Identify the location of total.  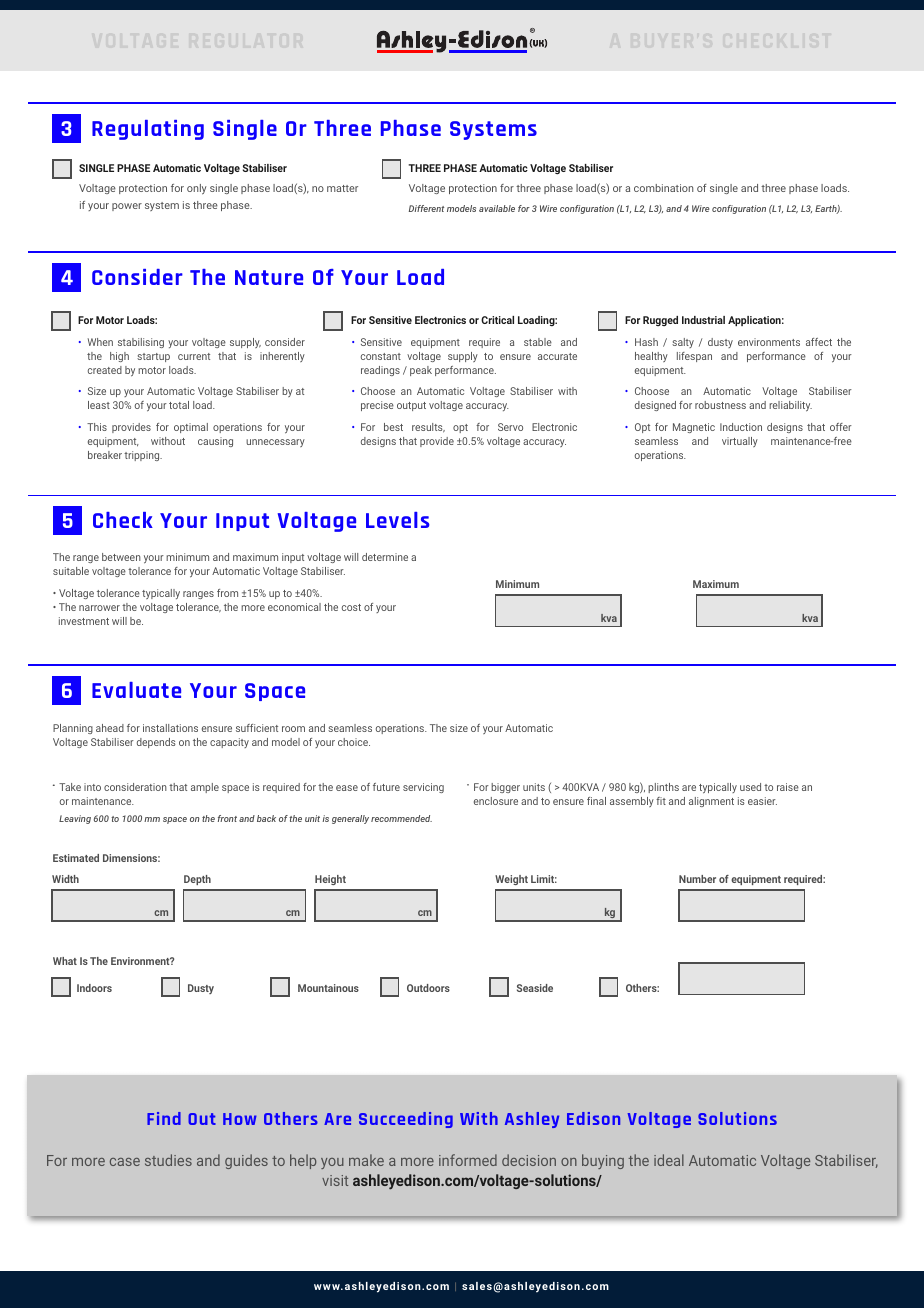
(179, 405).
